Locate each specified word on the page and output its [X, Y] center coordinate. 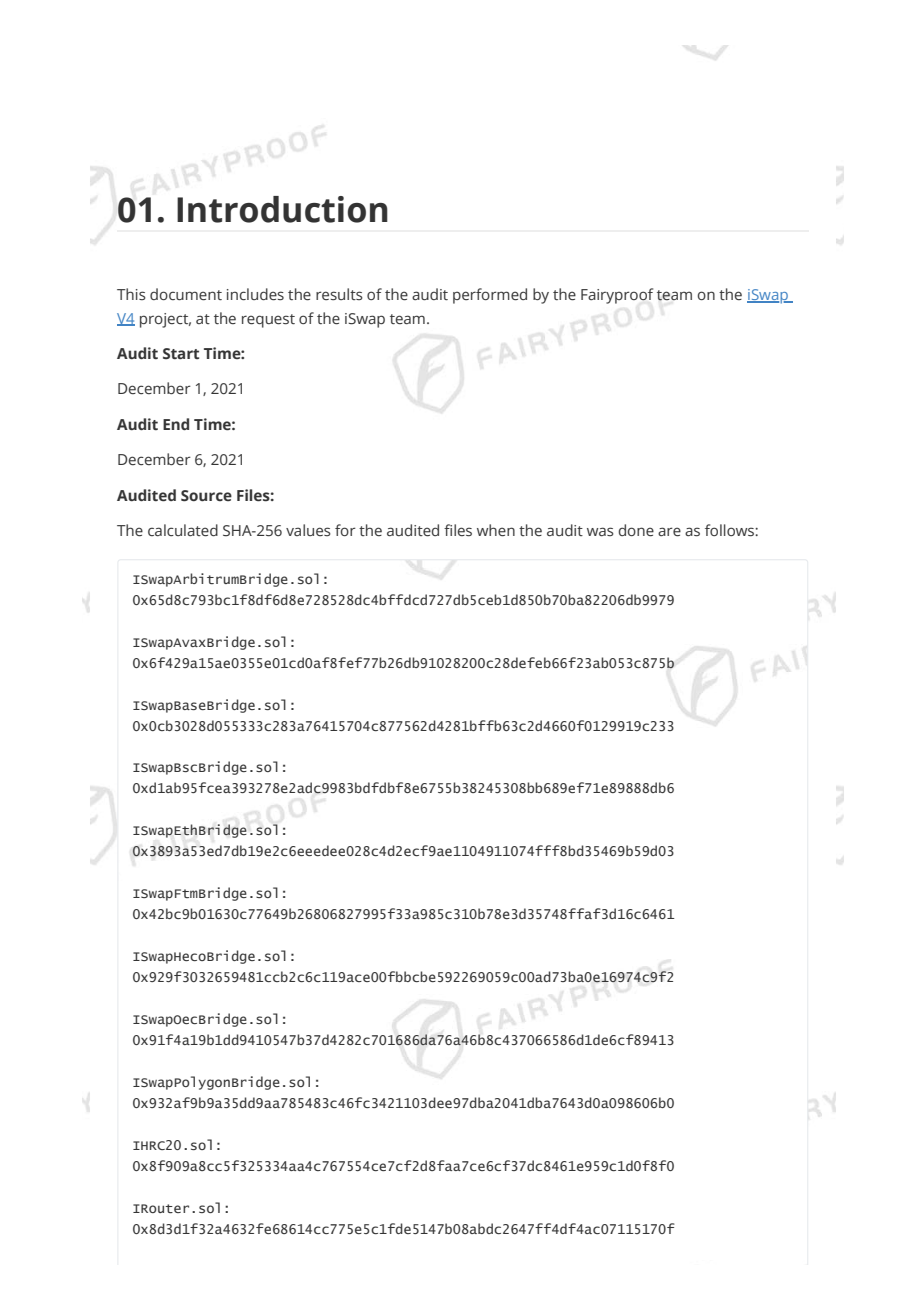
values [308, 530]
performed [490, 296]
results [339, 294]
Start [181, 353]
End [176, 424]
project [165, 320]
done [636, 530]
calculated [183, 530]
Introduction [282, 209]
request [268, 321]
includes [255, 294]
